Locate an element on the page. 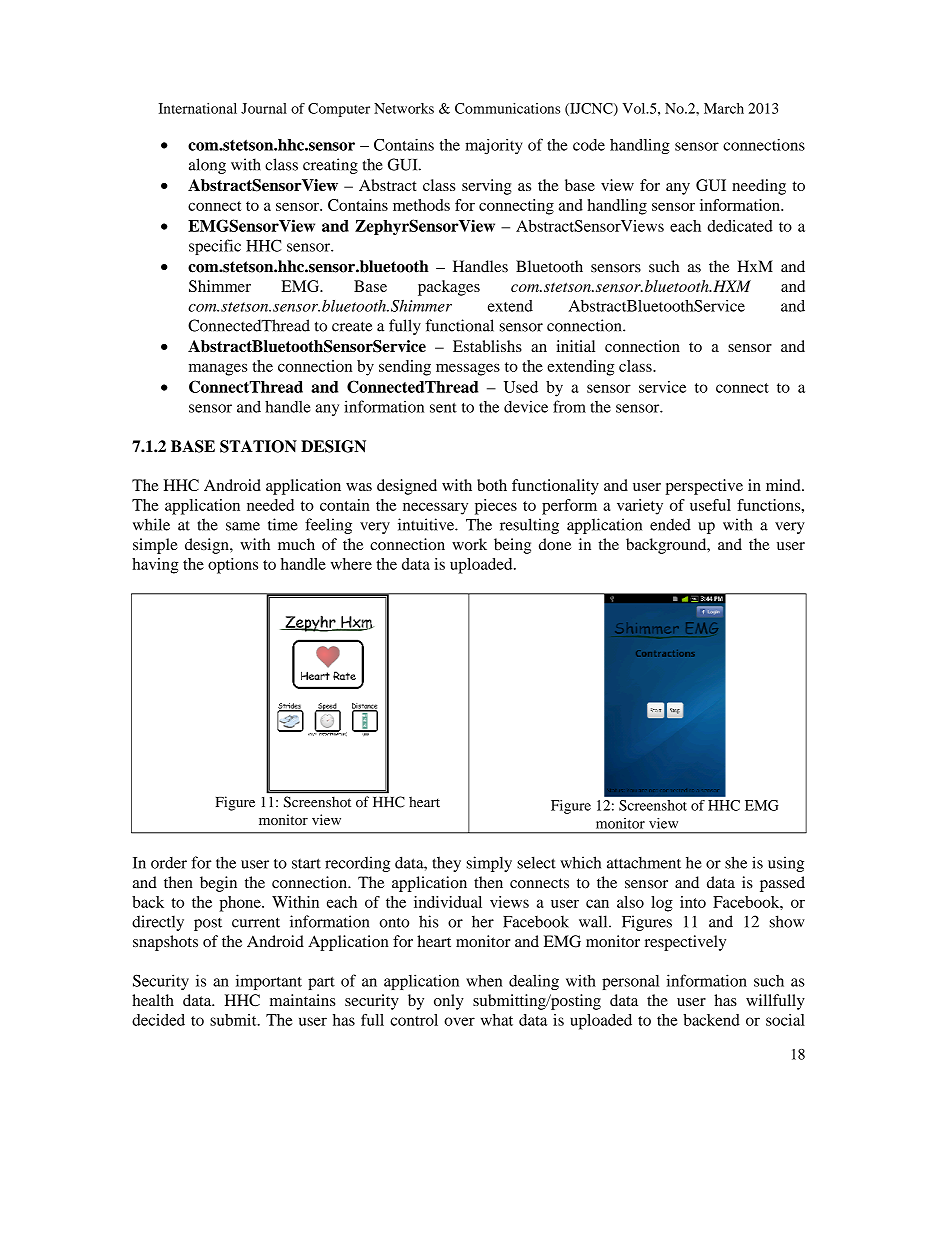 This image has width=952, height=1233. order is located at coordinates (169, 862).
